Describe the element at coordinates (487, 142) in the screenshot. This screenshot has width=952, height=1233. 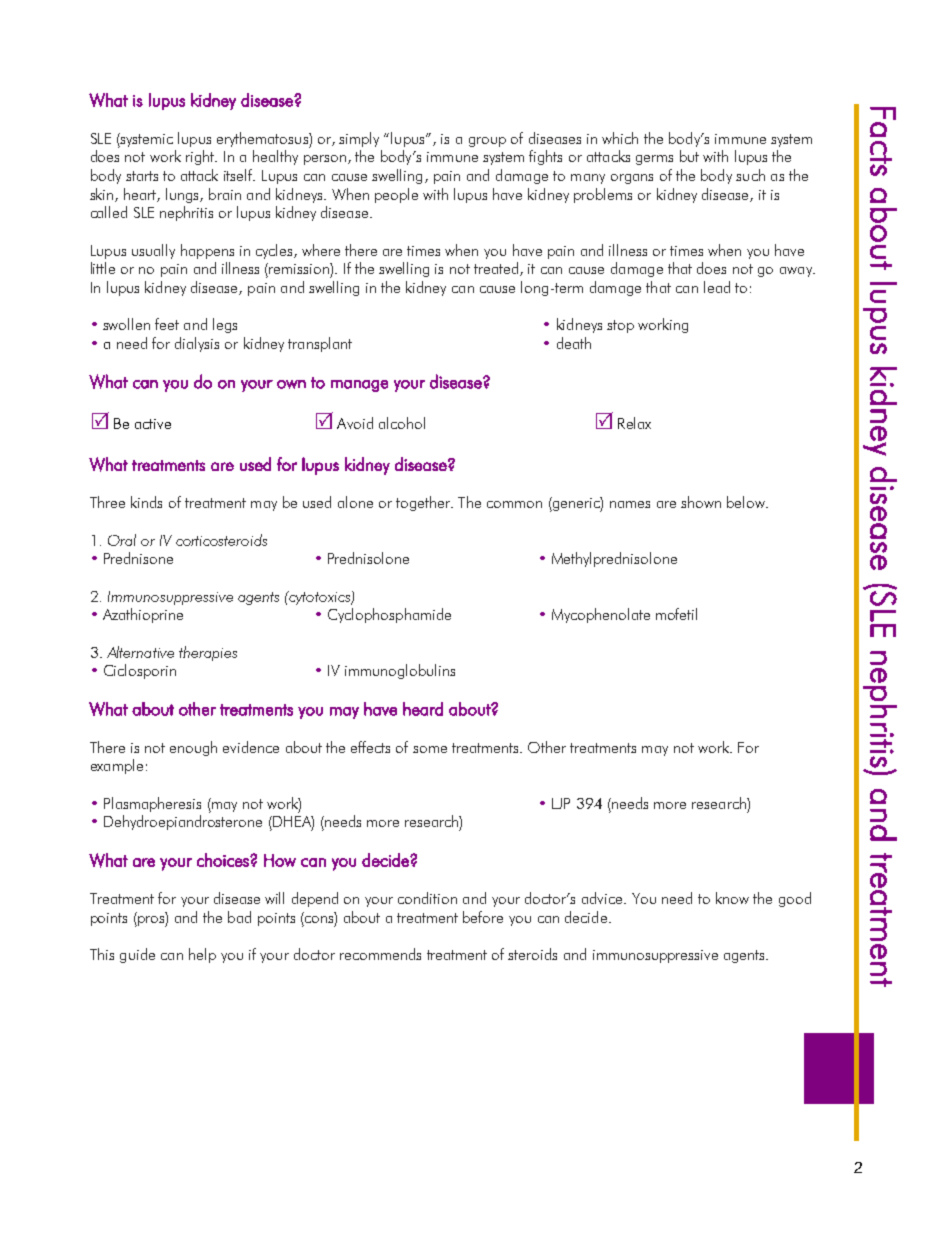
I see `group` at that location.
